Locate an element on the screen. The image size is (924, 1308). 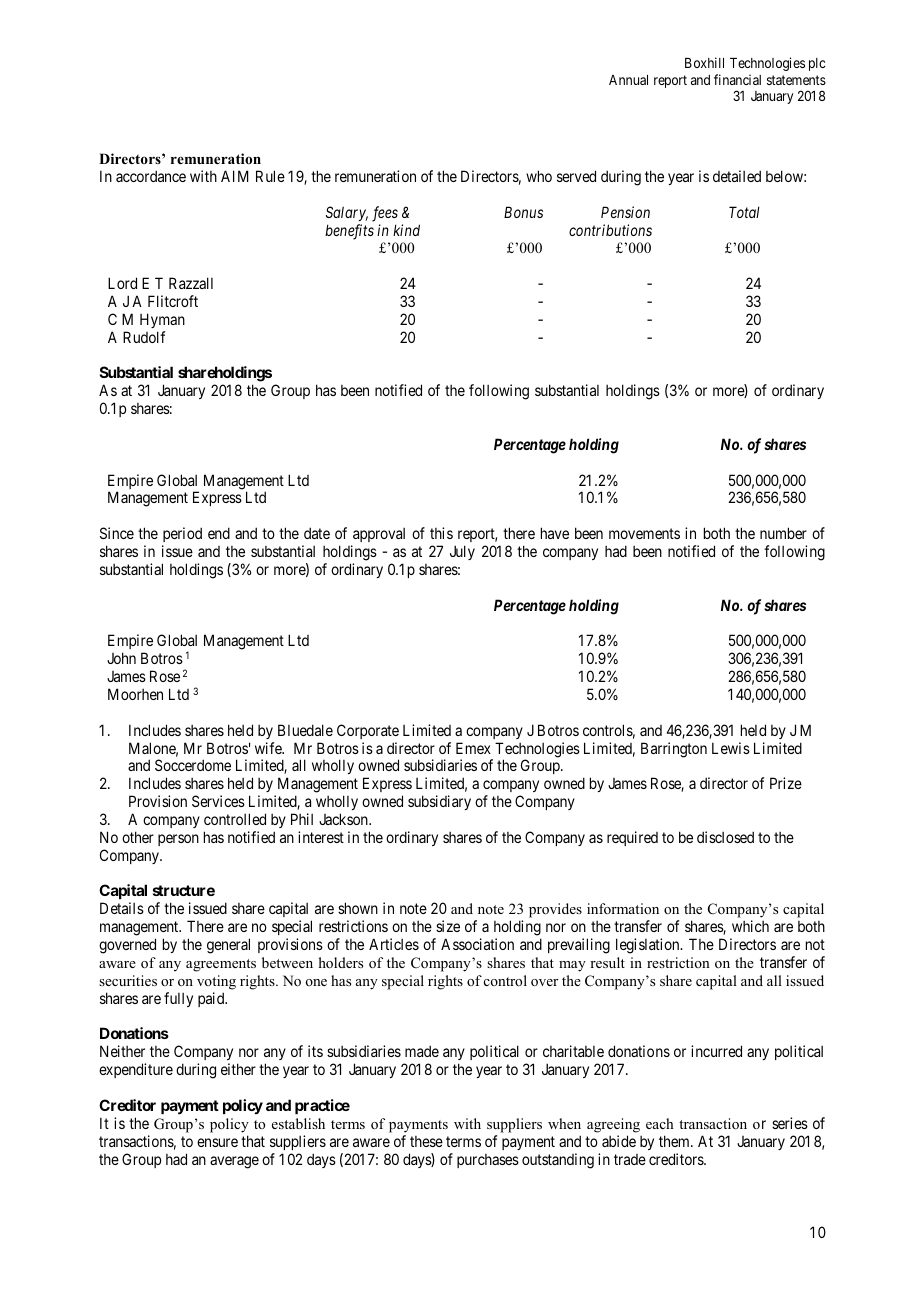
served is located at coordinates (576, 176).
